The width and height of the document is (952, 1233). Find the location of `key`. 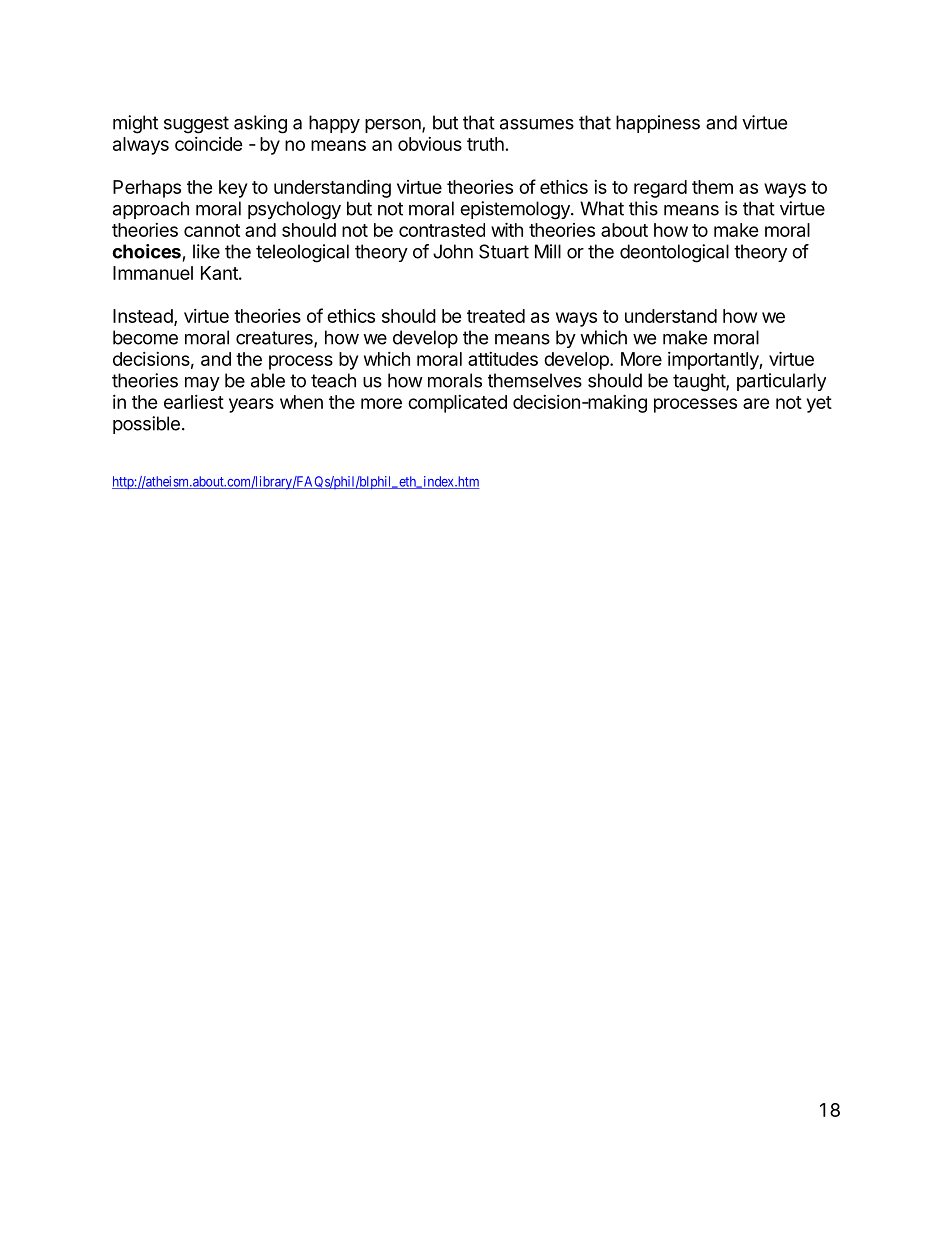

key is located at coordinates (233, 189).
